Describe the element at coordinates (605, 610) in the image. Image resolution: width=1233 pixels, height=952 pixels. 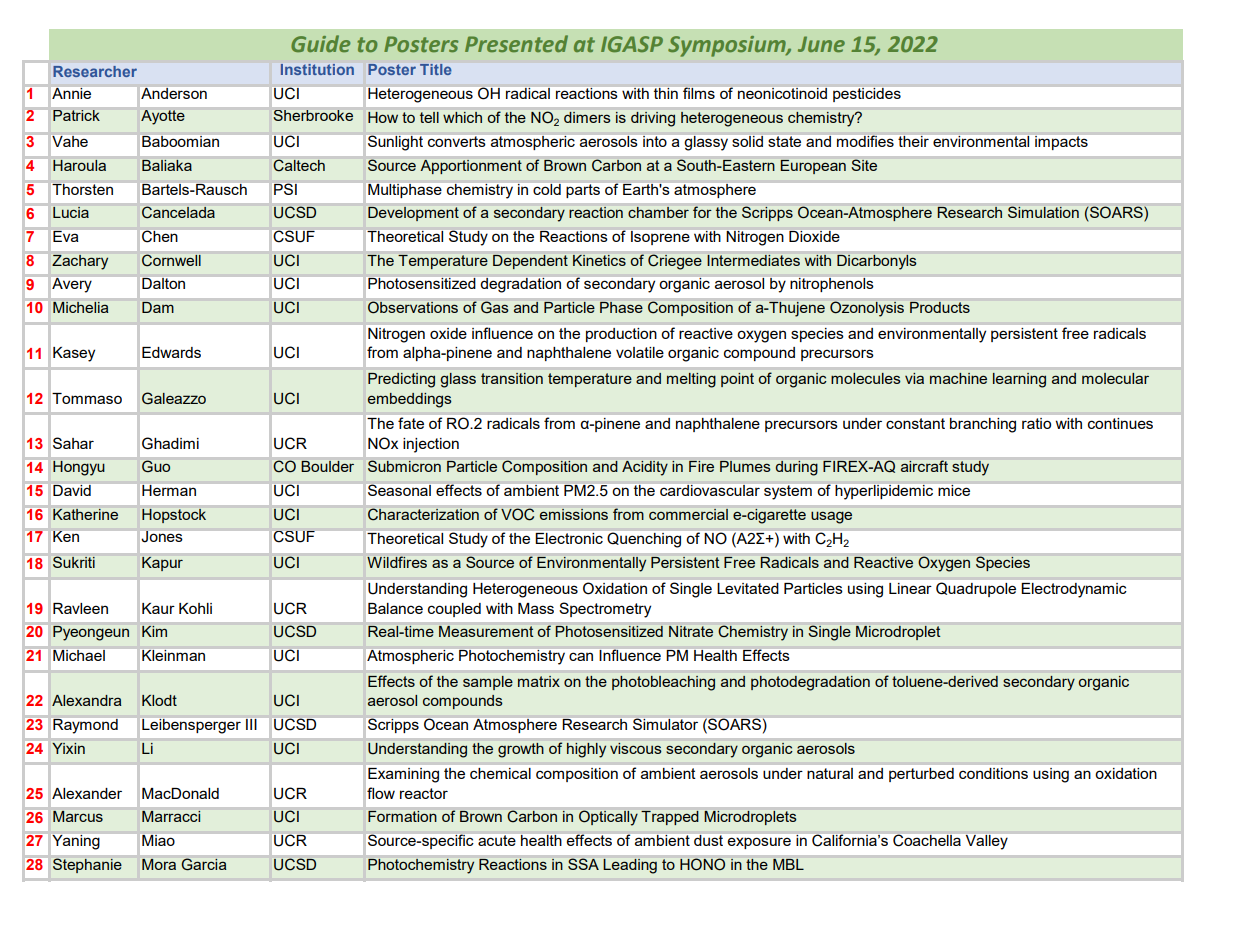
I see `Spectrometry` at that location.
